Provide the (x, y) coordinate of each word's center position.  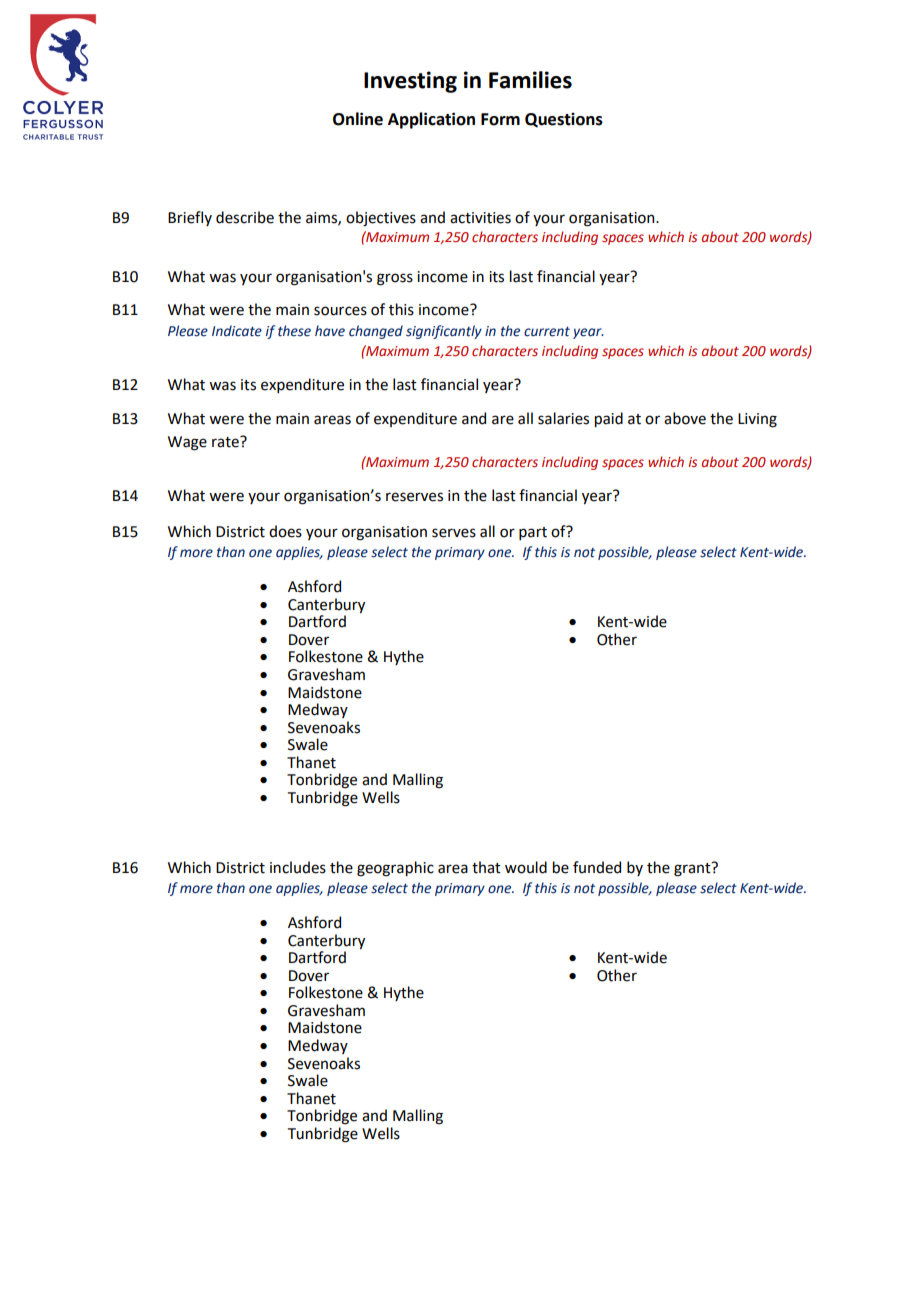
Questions (564, 120)
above (685, 418)
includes (298, 867)
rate (226, 442)
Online (358, 119)
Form (500, 119)
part (533, 533)
